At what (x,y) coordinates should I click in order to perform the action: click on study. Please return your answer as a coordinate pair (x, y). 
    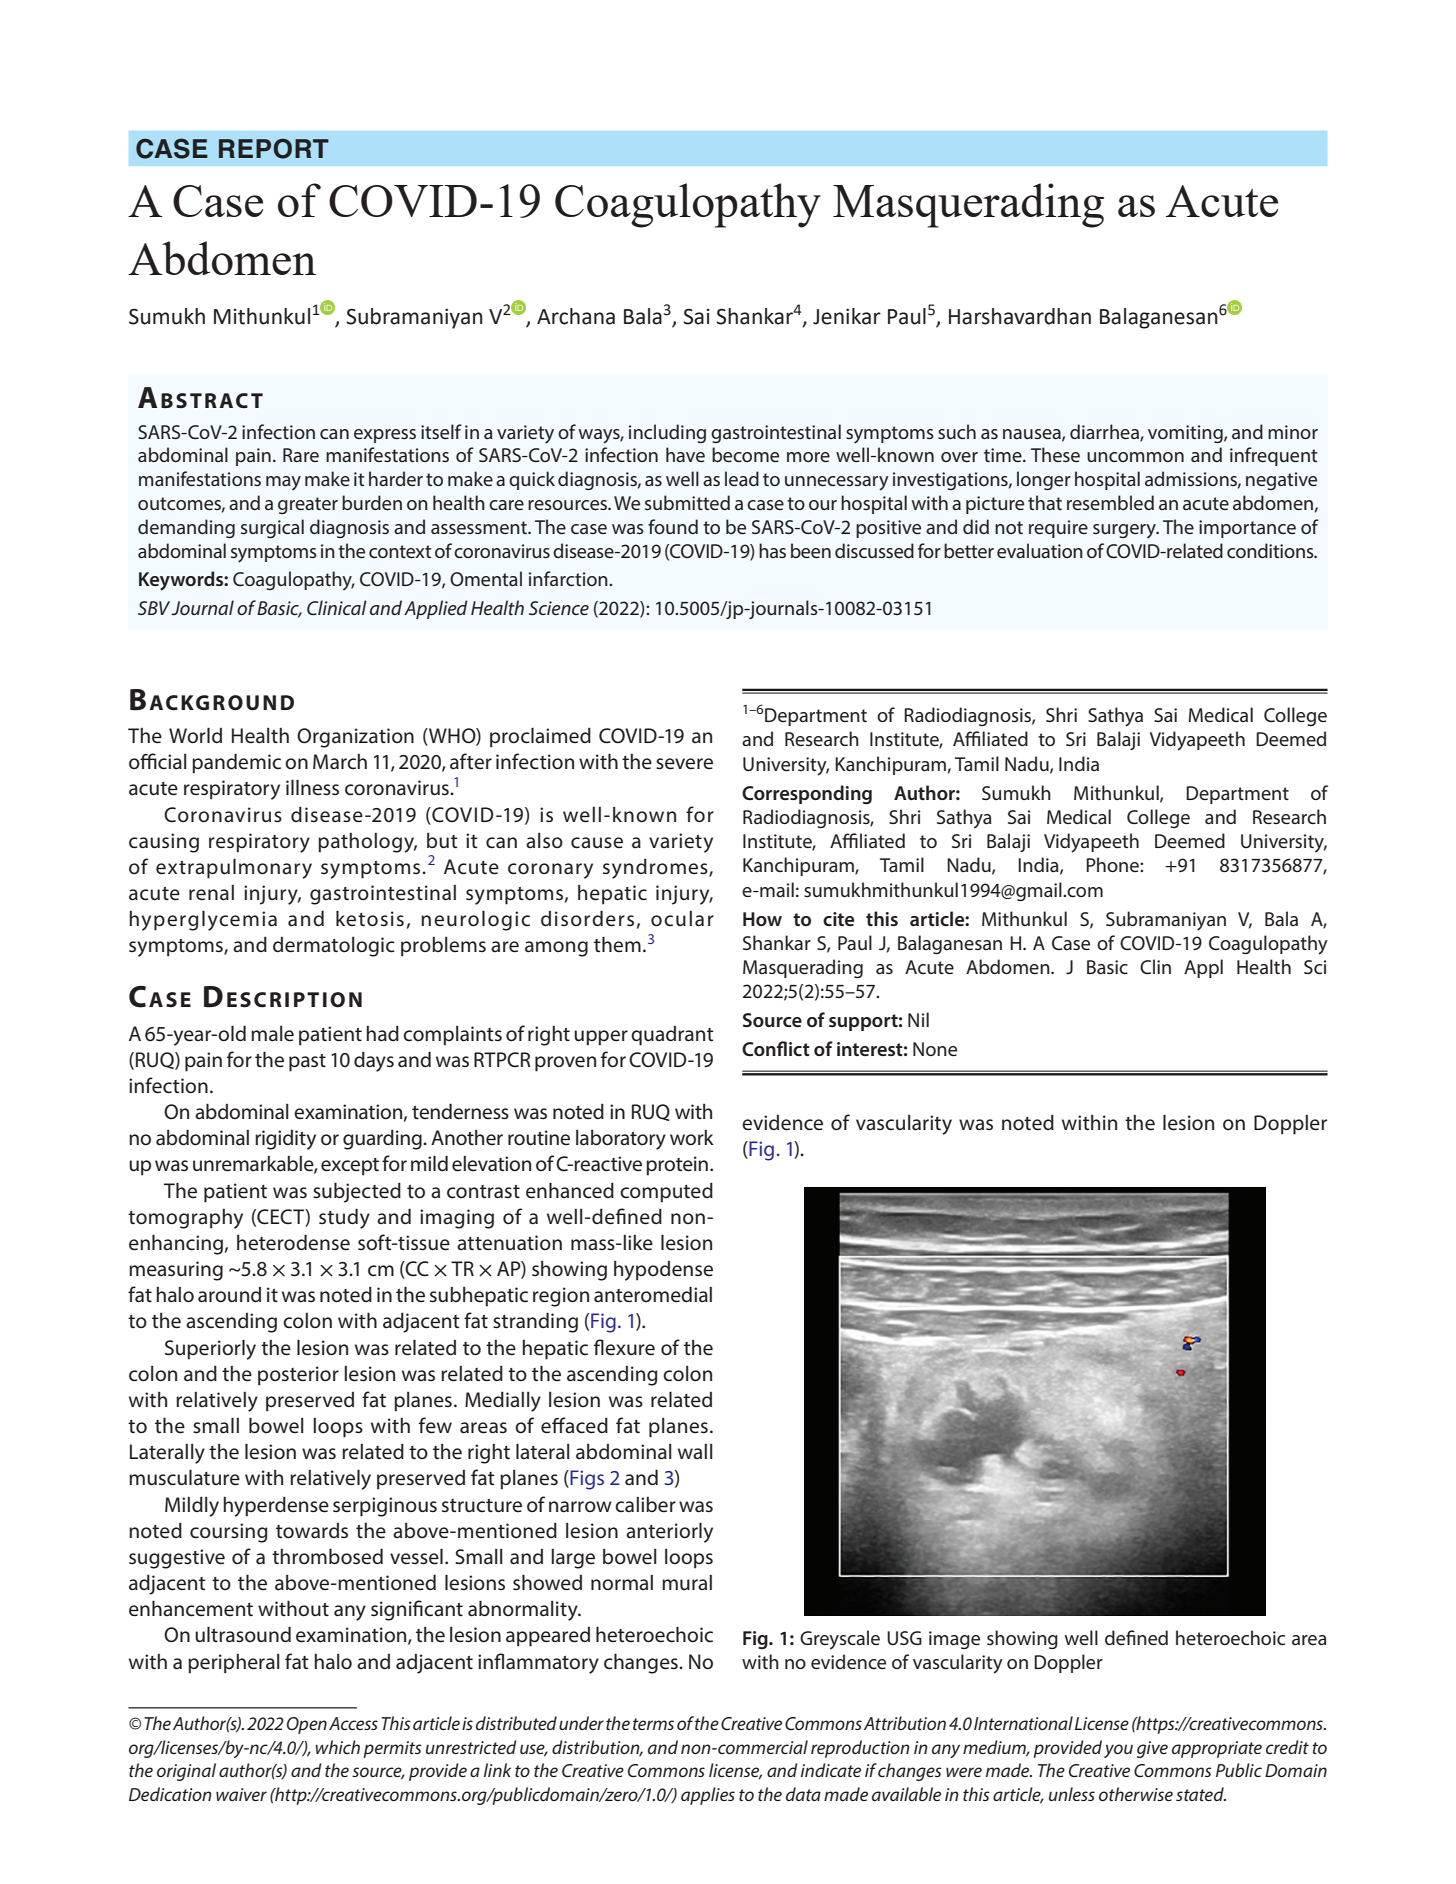
    Looking at the image, I should click on (344, 1218).
